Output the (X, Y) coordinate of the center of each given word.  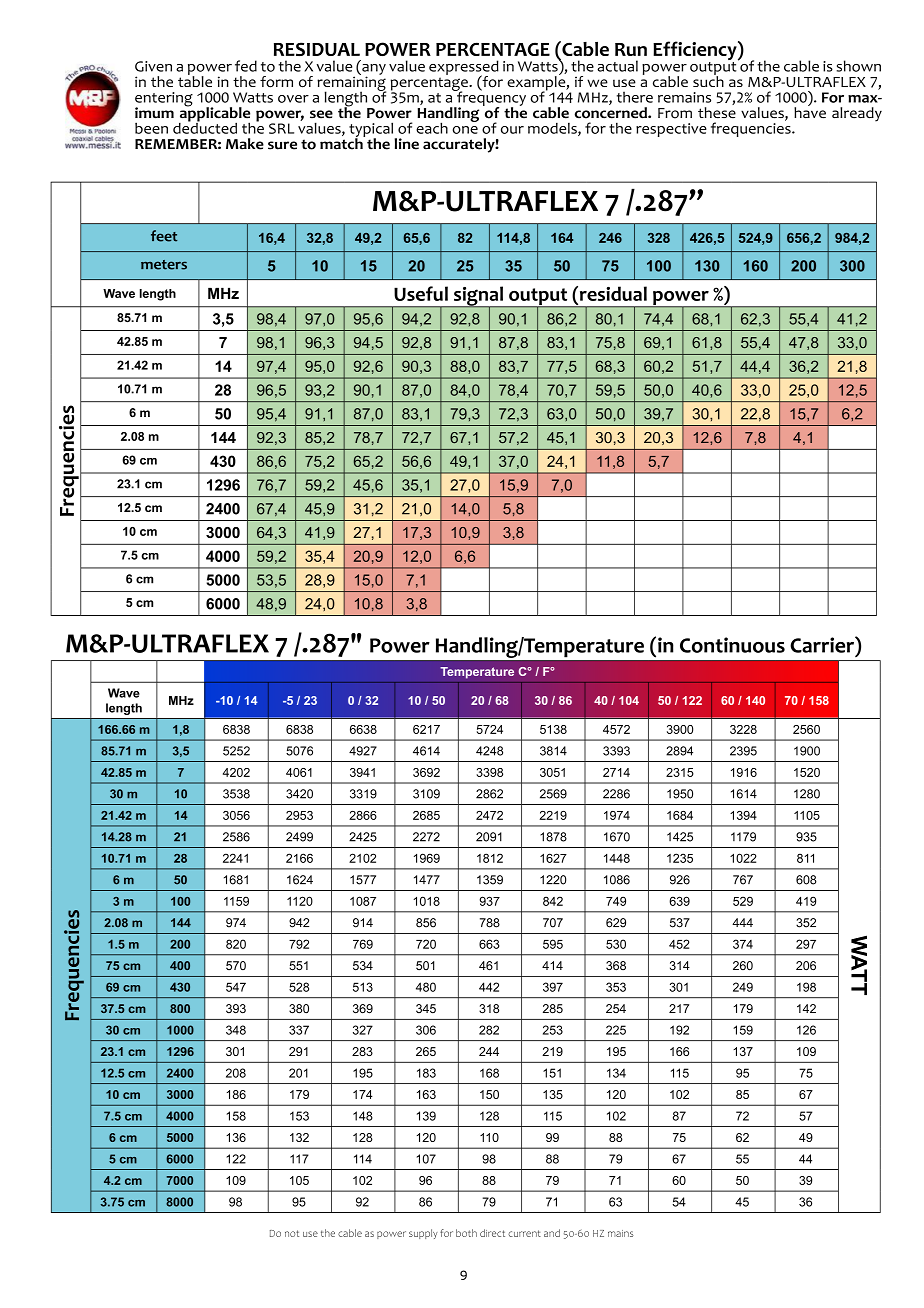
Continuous (732, 645)
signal (478, 297)
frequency (490, 98)
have (810, 112)
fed (246, 66)
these (717, 113)
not (292, 1233)
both (466, 1233)
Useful (421, 293)
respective (671, 130)
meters (164, 265)
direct (492, 1233)
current (524, 1233)
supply (423, 1234)
